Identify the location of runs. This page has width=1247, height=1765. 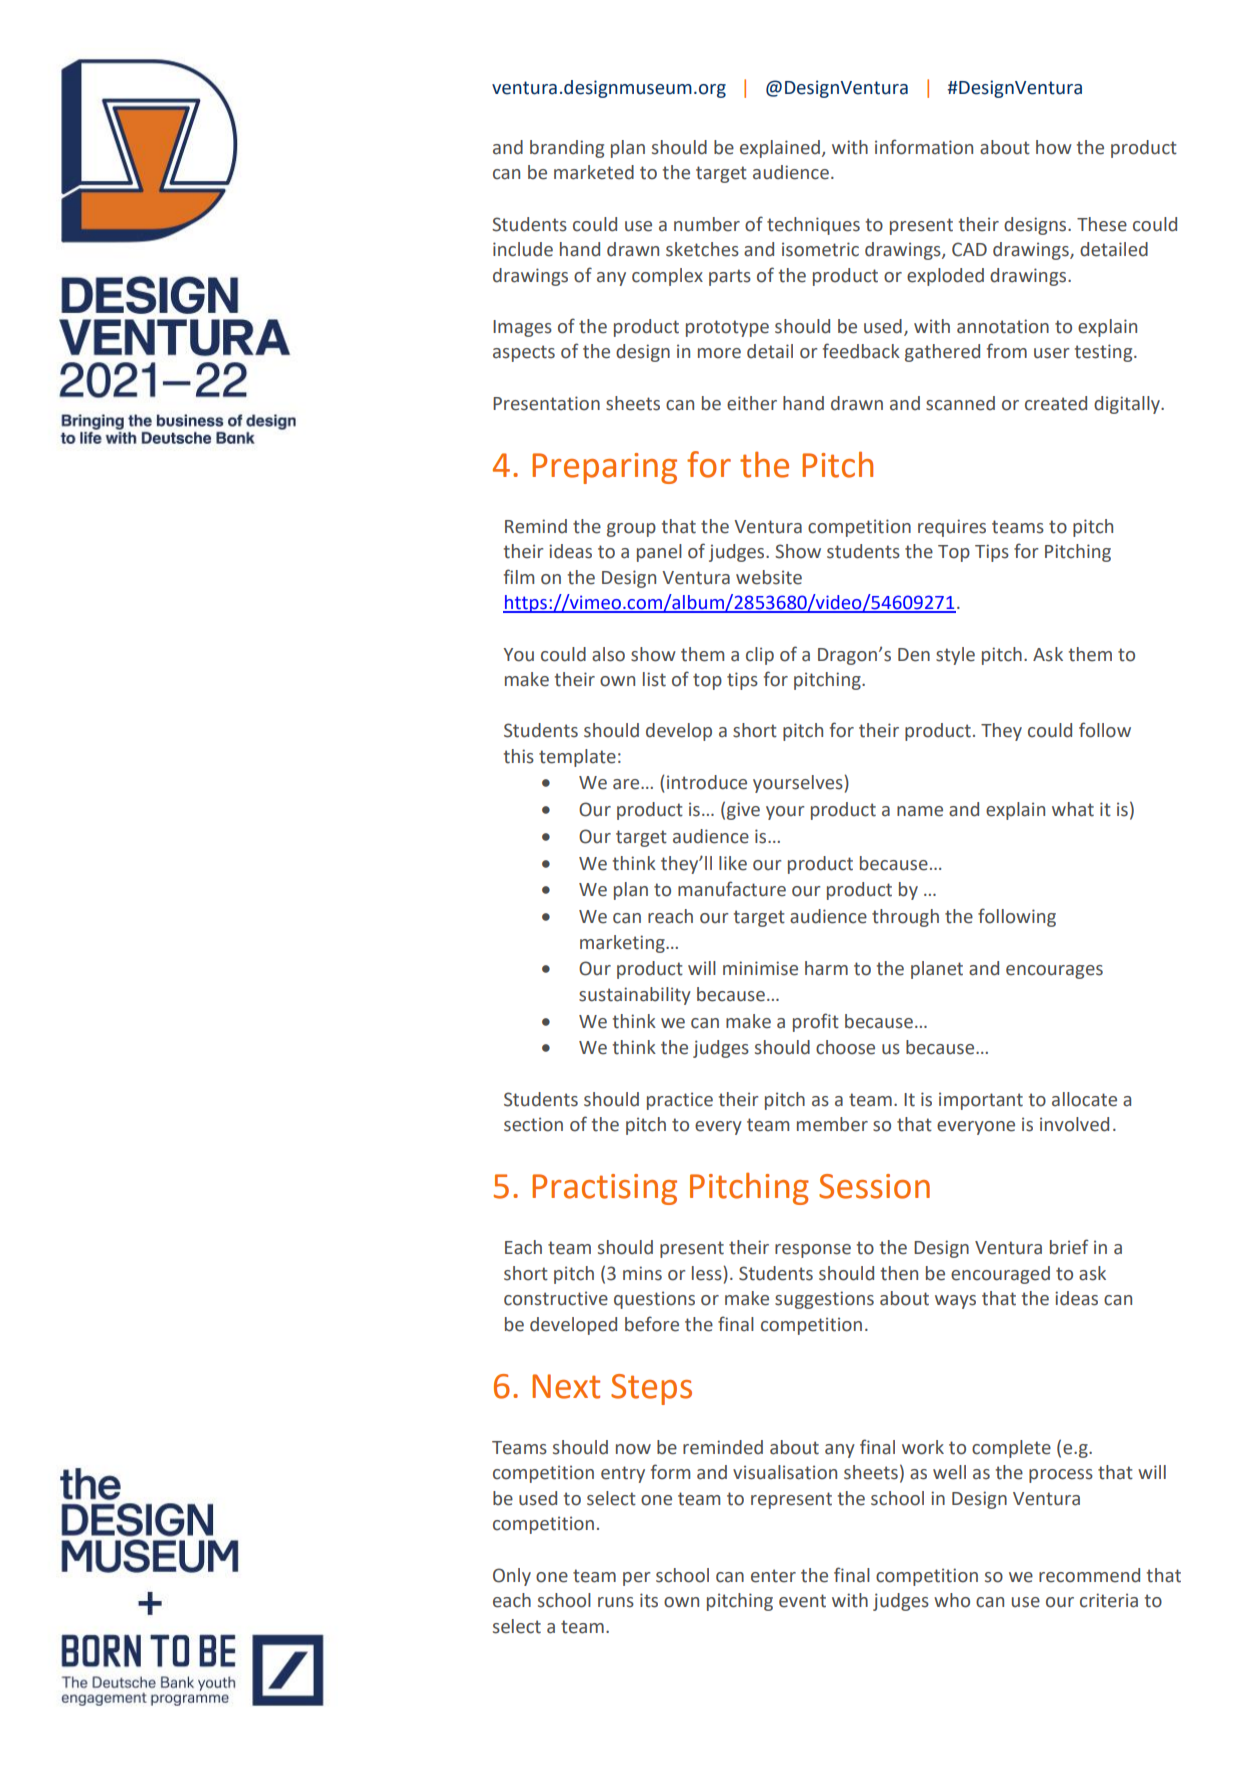
(616, 1602).
